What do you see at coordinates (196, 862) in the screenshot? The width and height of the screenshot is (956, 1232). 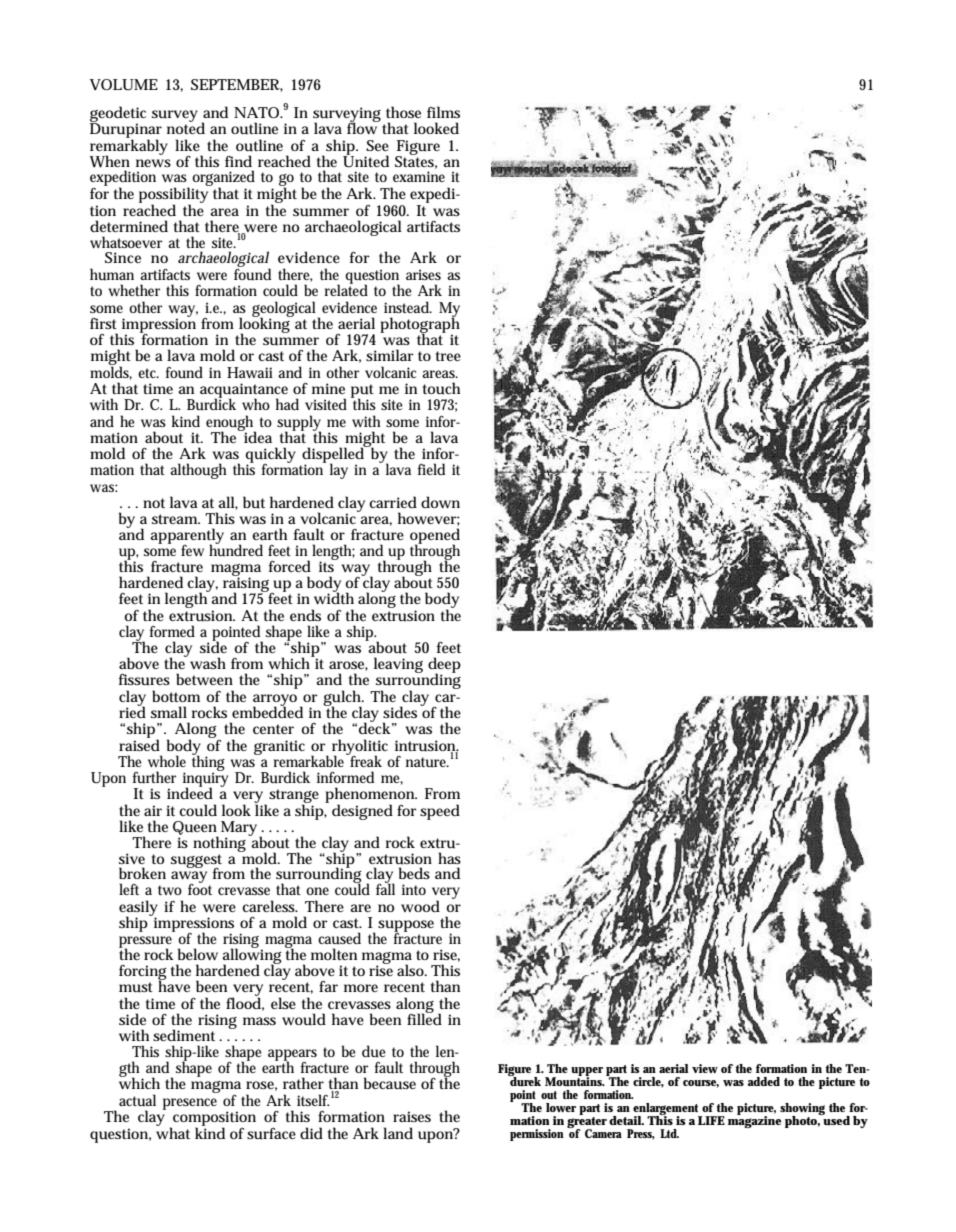 I see `suggest` at bounding box center [196, 862].
